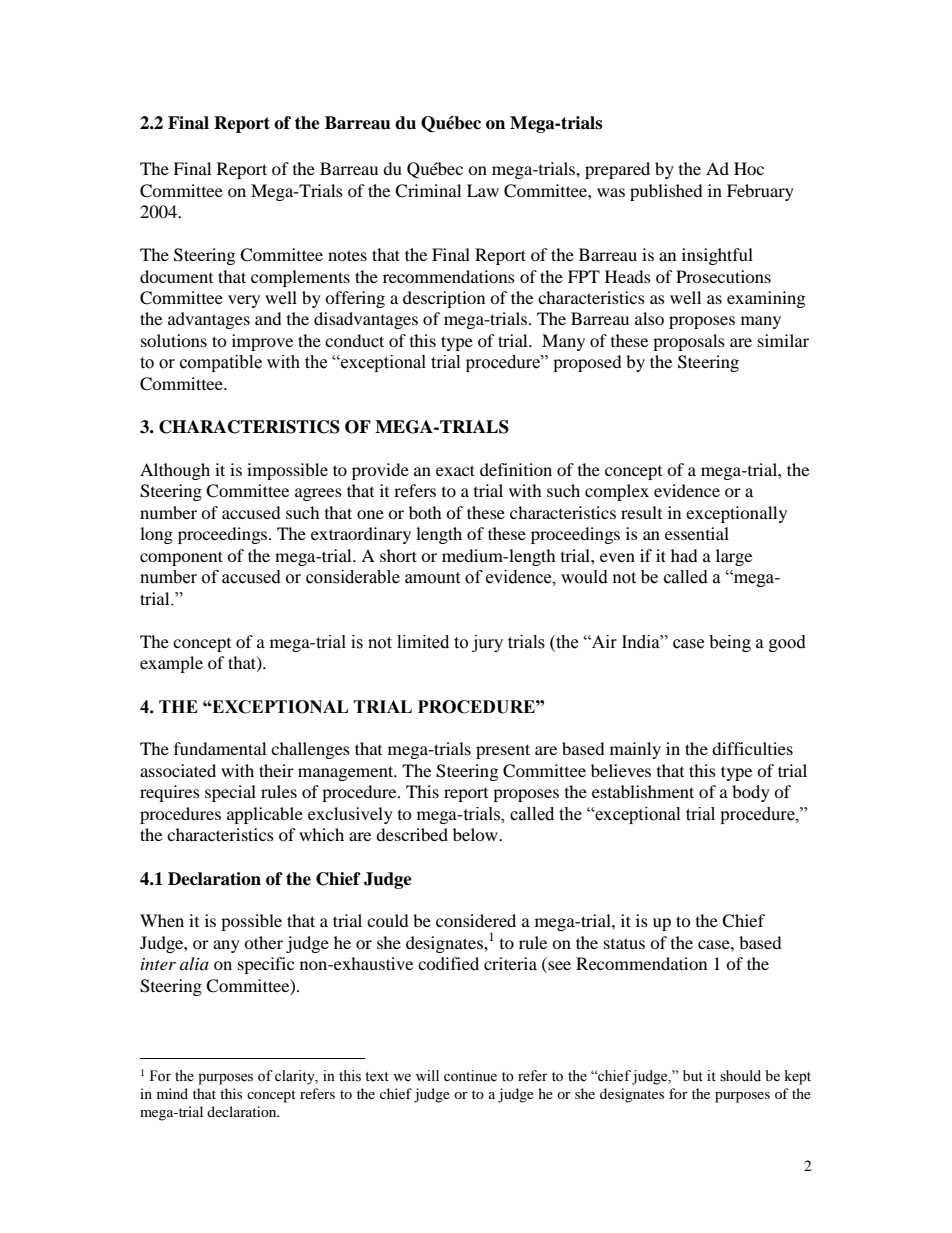  Describe the element at coordinates (265, 815) in the screenshot. I see `applicable` at that location.
